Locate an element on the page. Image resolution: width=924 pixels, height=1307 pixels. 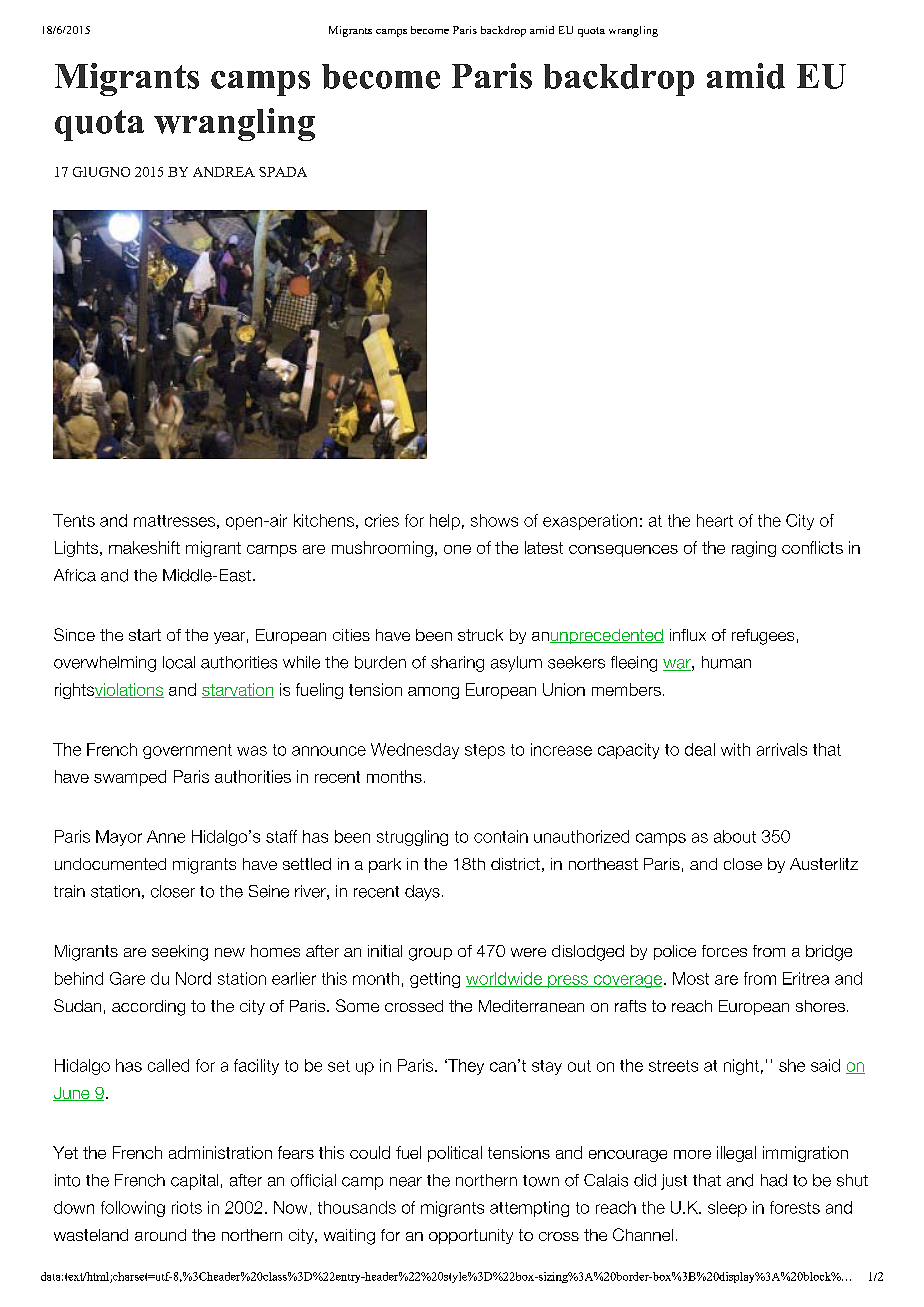
human is located at coordinates (726, 662).
